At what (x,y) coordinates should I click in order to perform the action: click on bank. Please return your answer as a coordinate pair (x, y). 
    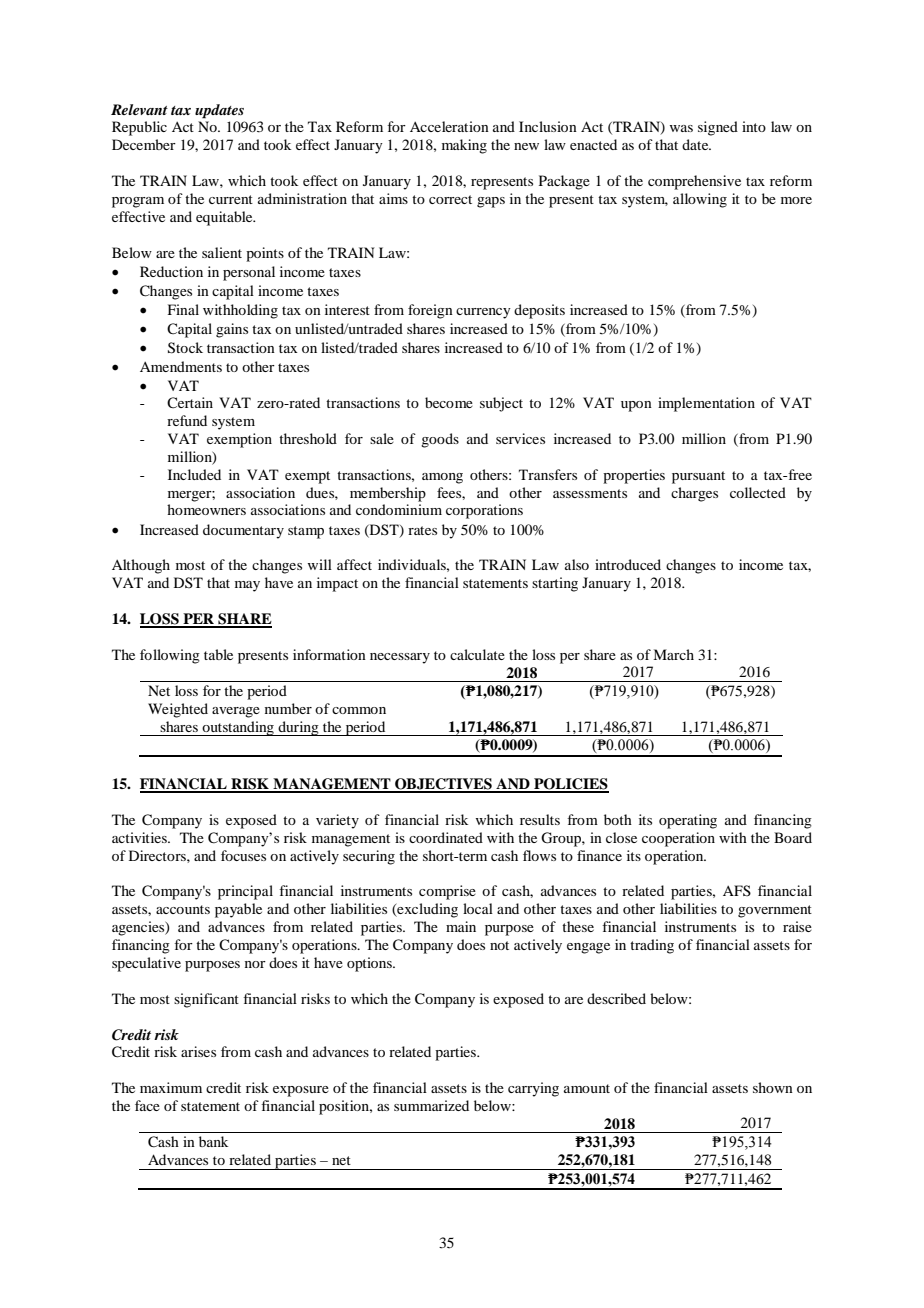
    Looking at the image, I should click on (213, 1141).
